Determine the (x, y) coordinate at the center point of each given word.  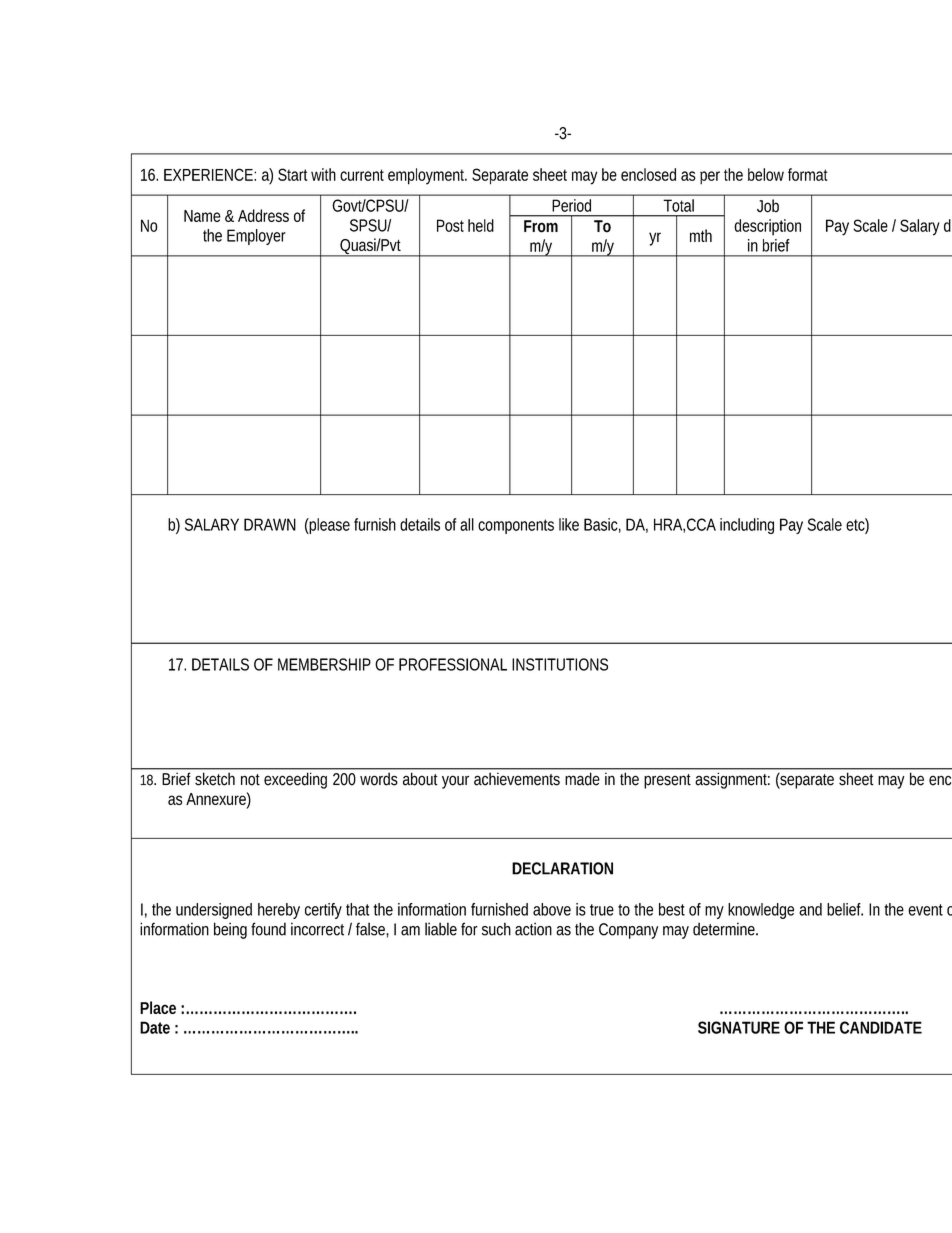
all (467, 524)
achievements (517, 779)
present (667, 781)
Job (768, 206)
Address (263, 215)
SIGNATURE (739, 1027)
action (533, 929)
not (250, 780)
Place (158, 1007)
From (541, 226)
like (569, 524)
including (747, 526)
